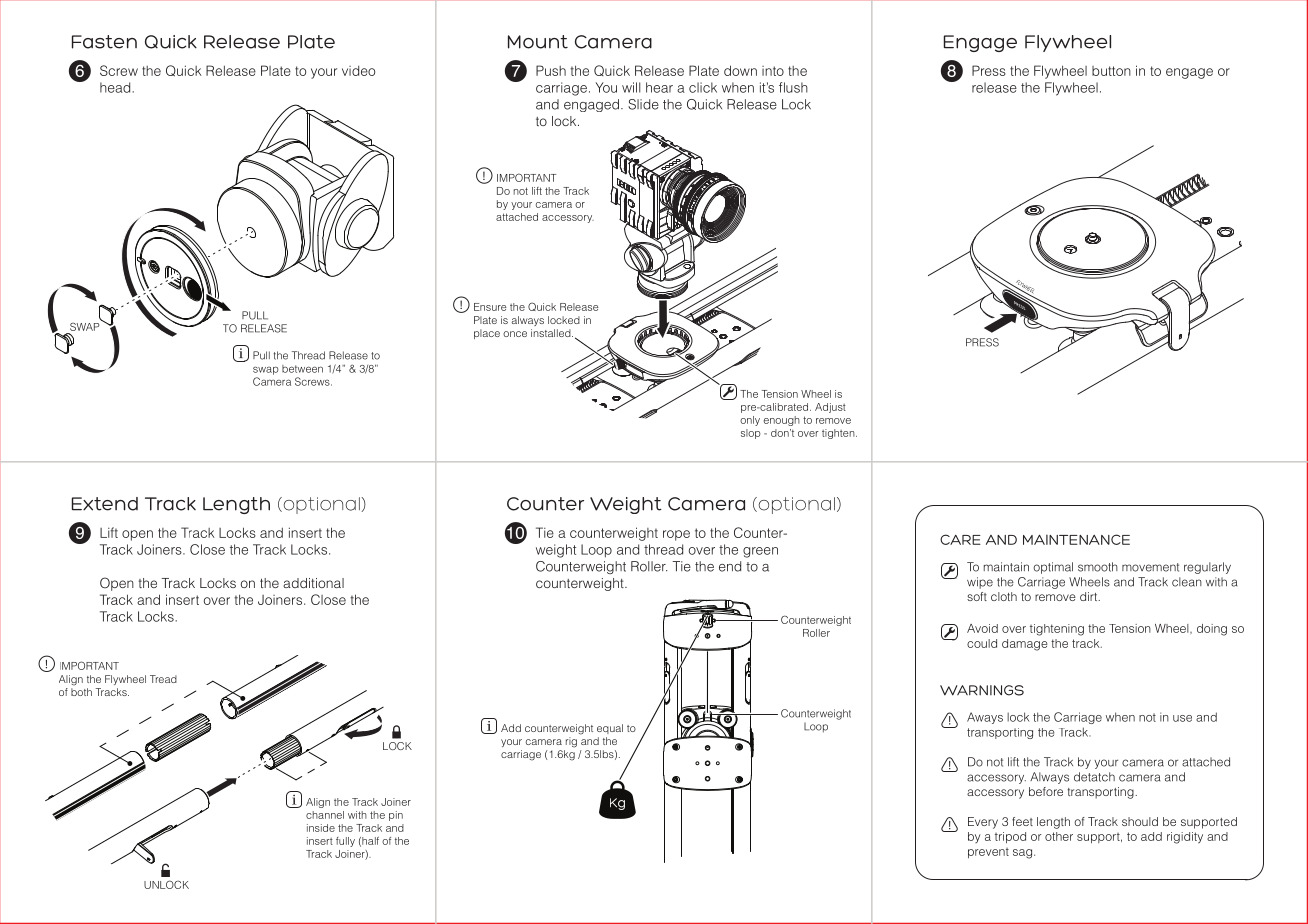  Describe the element at coordinates (116, 87) in the image. I see `head` at that location.
